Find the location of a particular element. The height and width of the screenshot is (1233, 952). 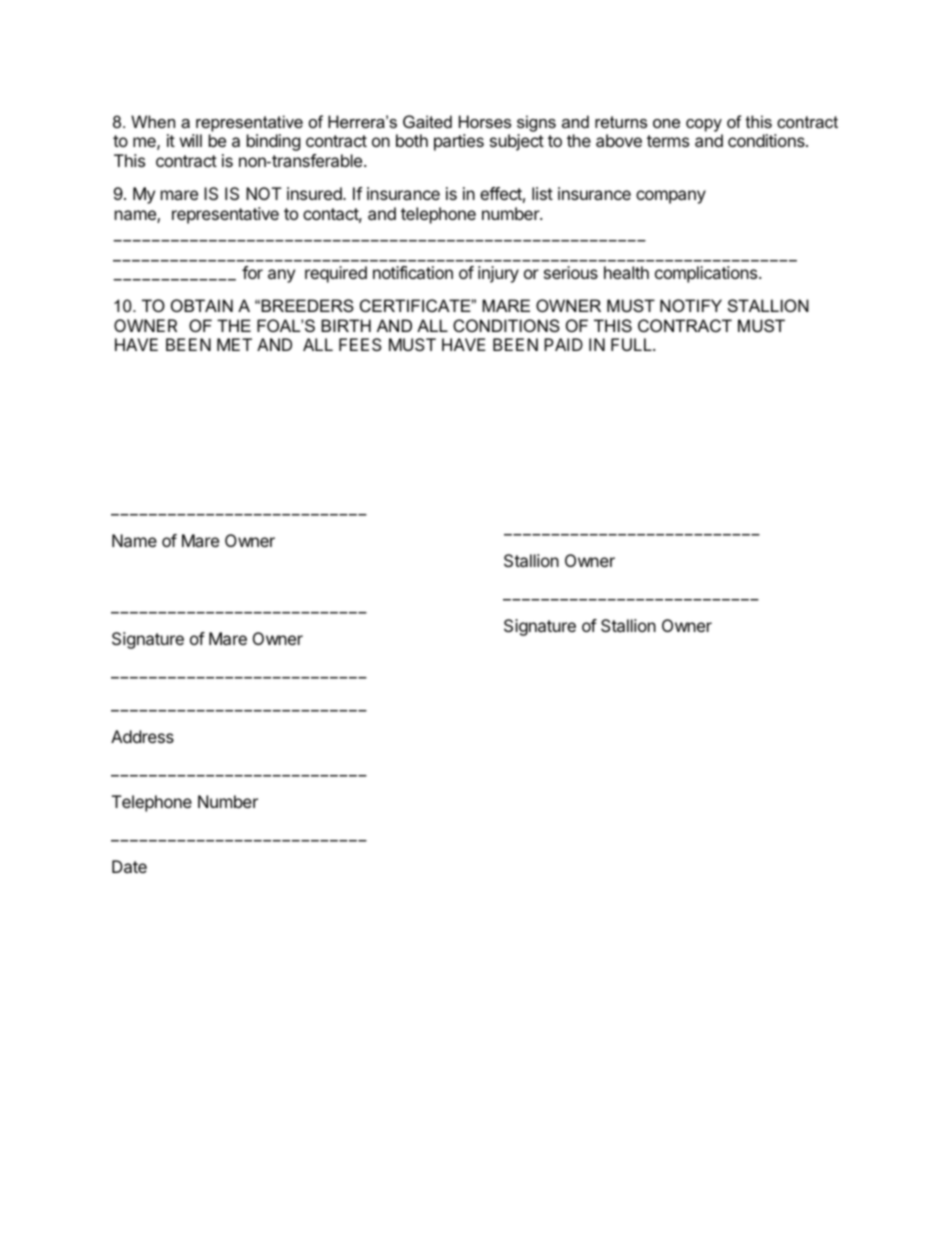

PAID is located at coordinates (563, 344).
